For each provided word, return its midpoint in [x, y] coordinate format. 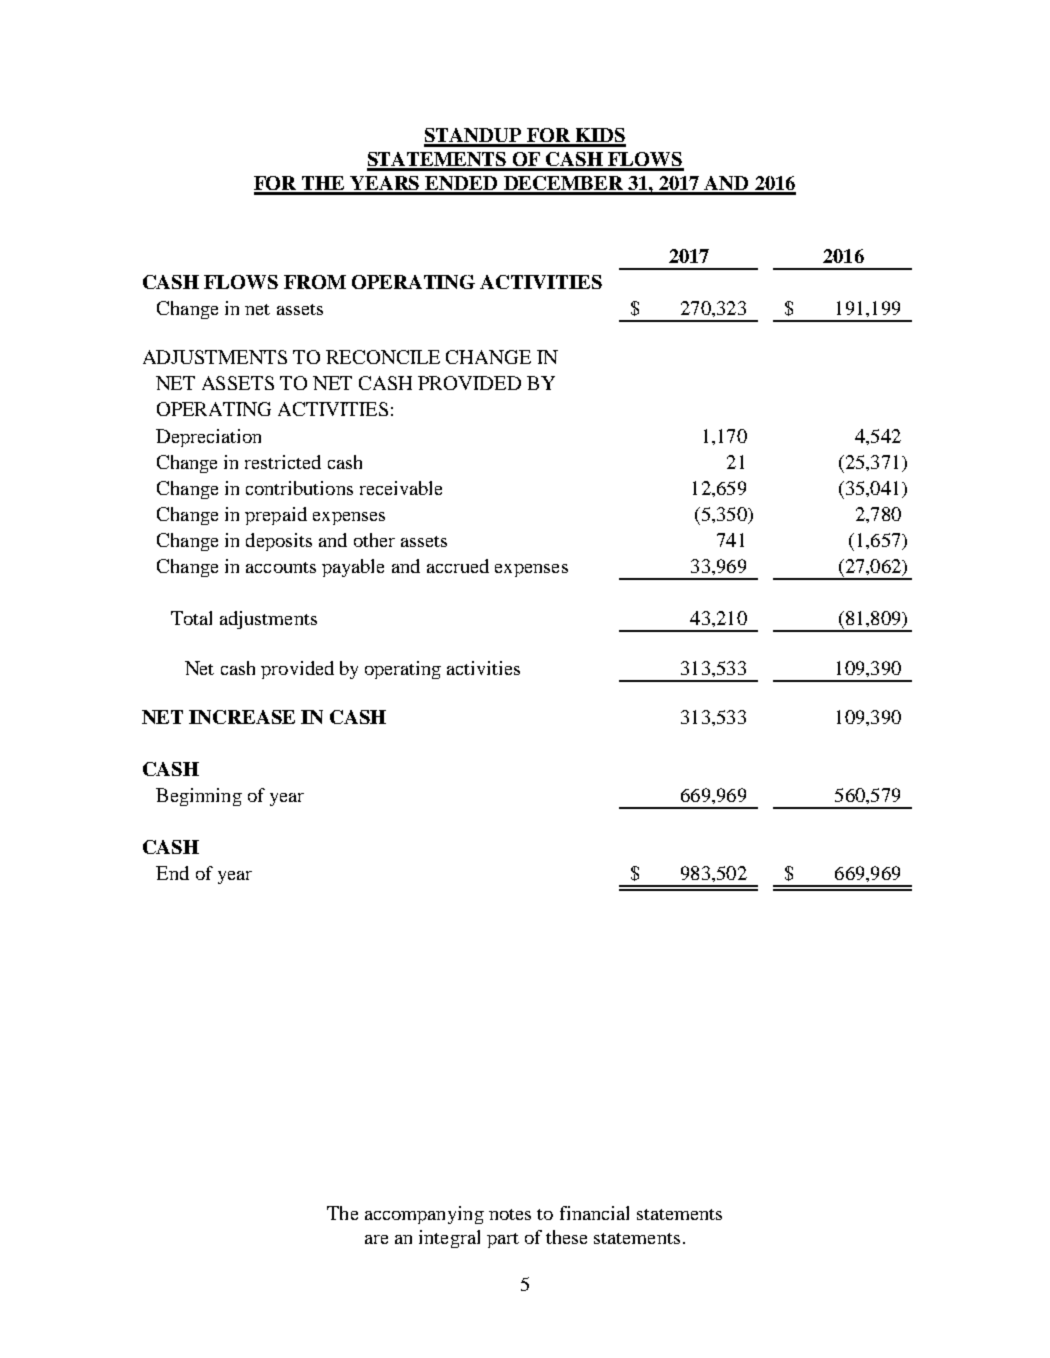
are [376, 1239]
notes [510, 1214]
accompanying [424, 1215]
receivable [401, 488]
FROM [315, 282]
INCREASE [242, 717]
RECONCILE [383, 357]
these [566, 1237]
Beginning [199, 797]
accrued [458, 566]
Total [191, 618]
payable [353, 568]
